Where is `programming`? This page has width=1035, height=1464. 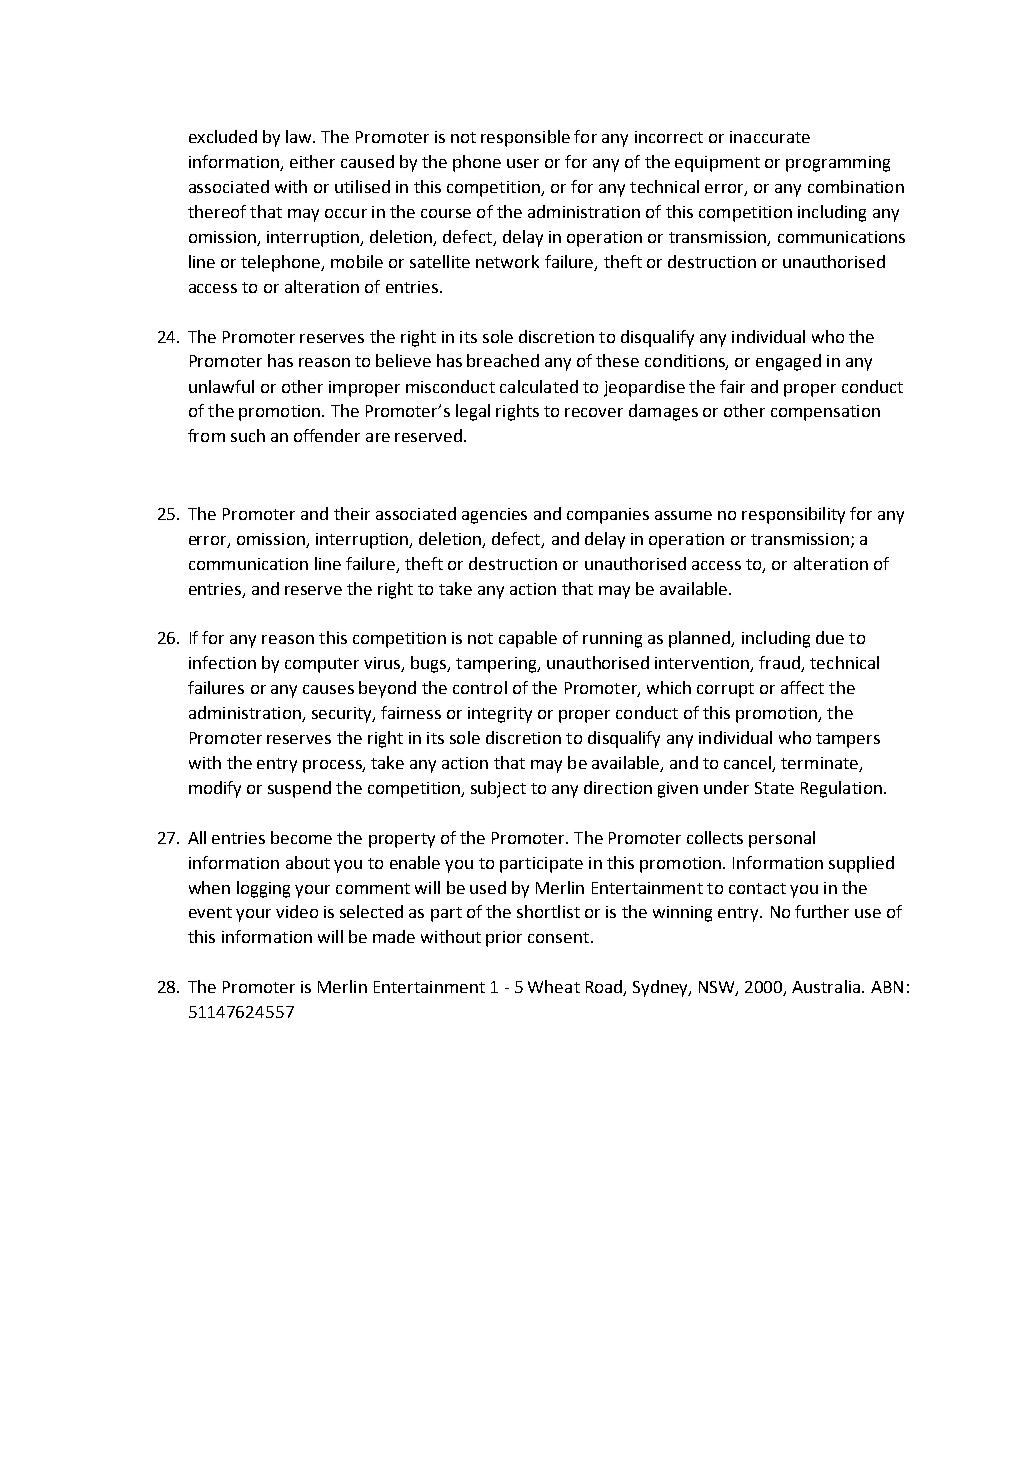 programming is located at coordinates (838, 164).
